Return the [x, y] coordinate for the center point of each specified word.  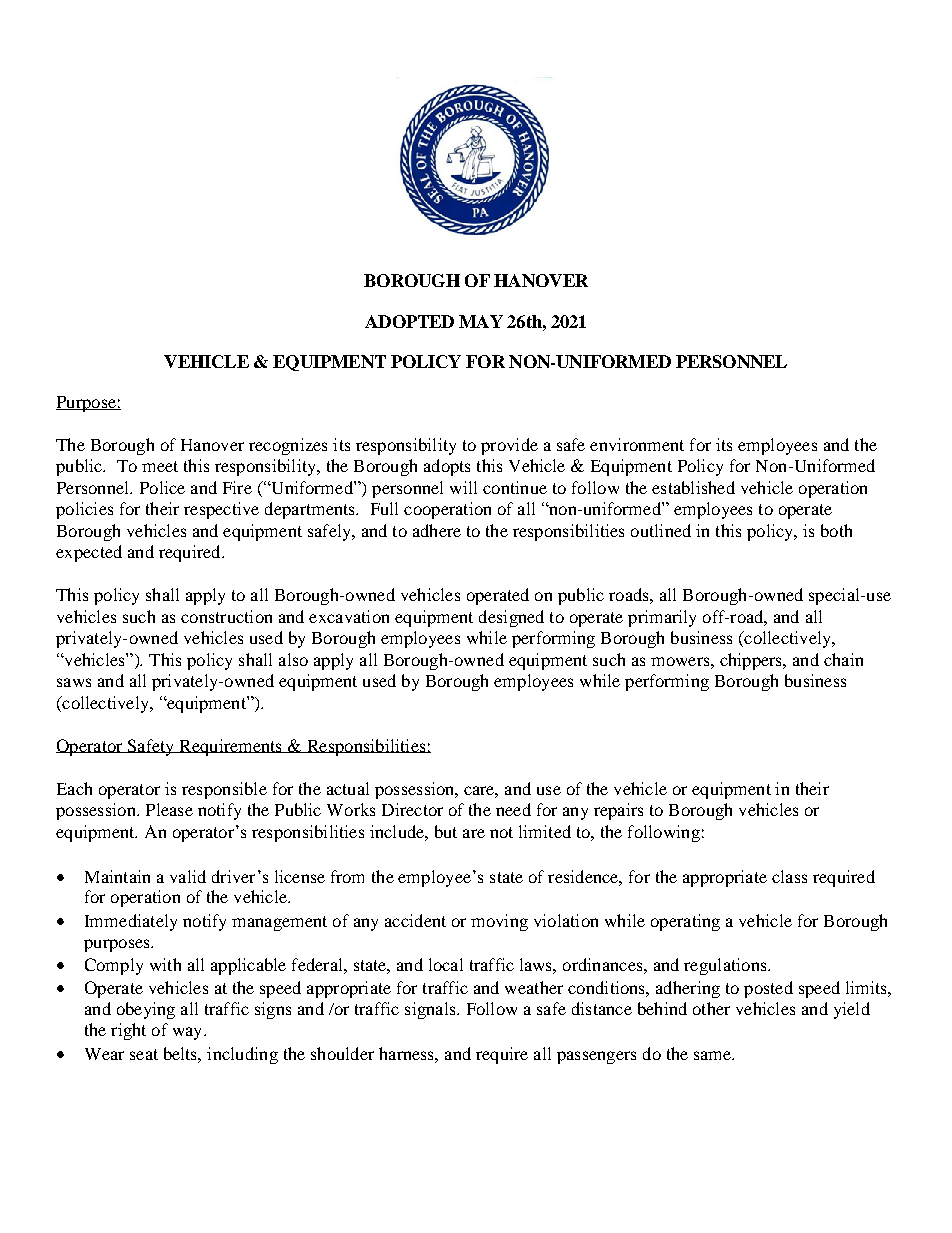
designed [511, 618]
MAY [481, 321]
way [189, 1033]
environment [637, 444]
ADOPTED [409, 321]
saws [74, 682]
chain [843, 659]
